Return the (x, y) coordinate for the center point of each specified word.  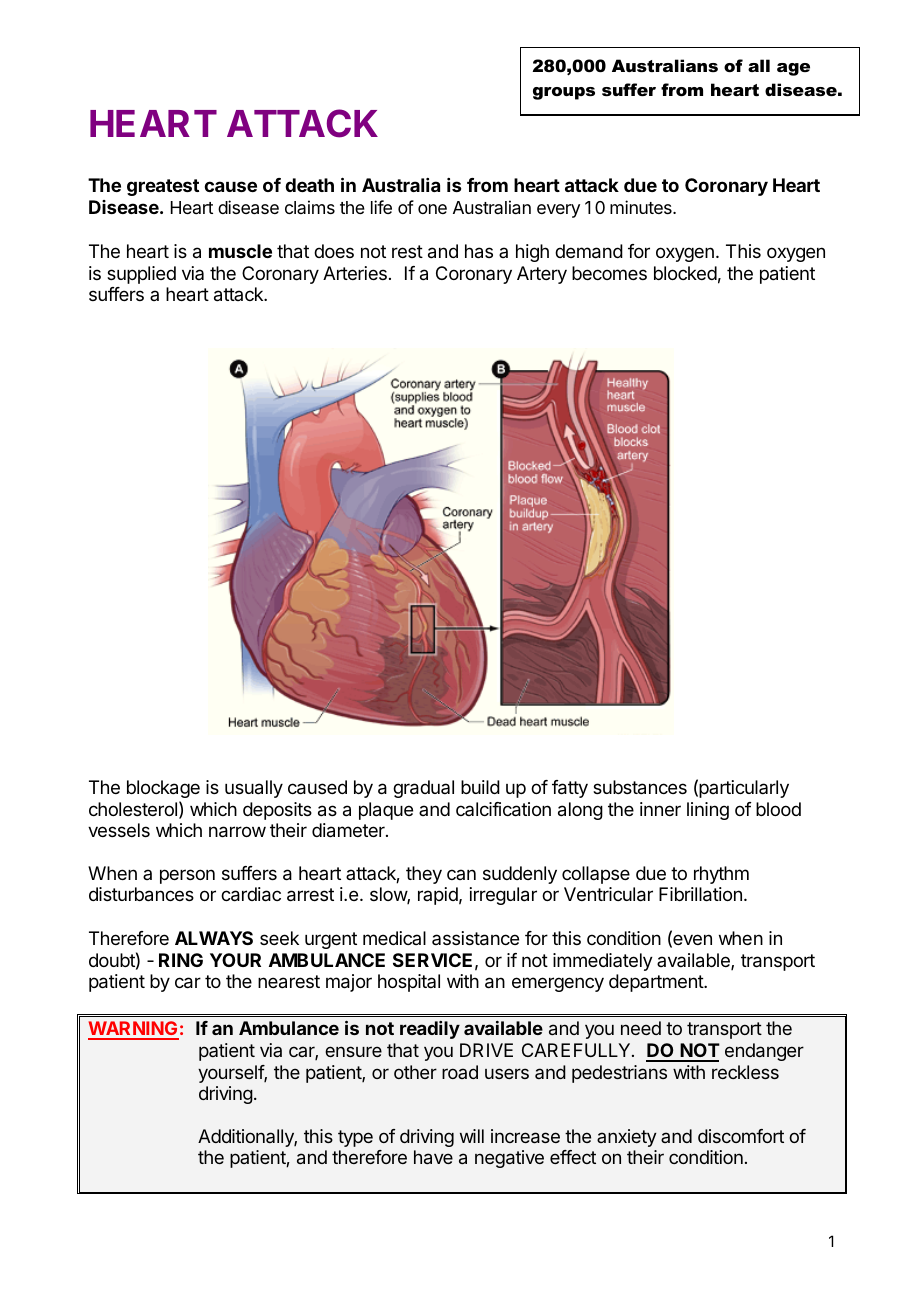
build (480, 787)
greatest (163, 187)
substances (640, 787)
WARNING (133, 1030)
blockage (163, 789)
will (472, 1136)
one (432, 209)
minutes (642, 207)
